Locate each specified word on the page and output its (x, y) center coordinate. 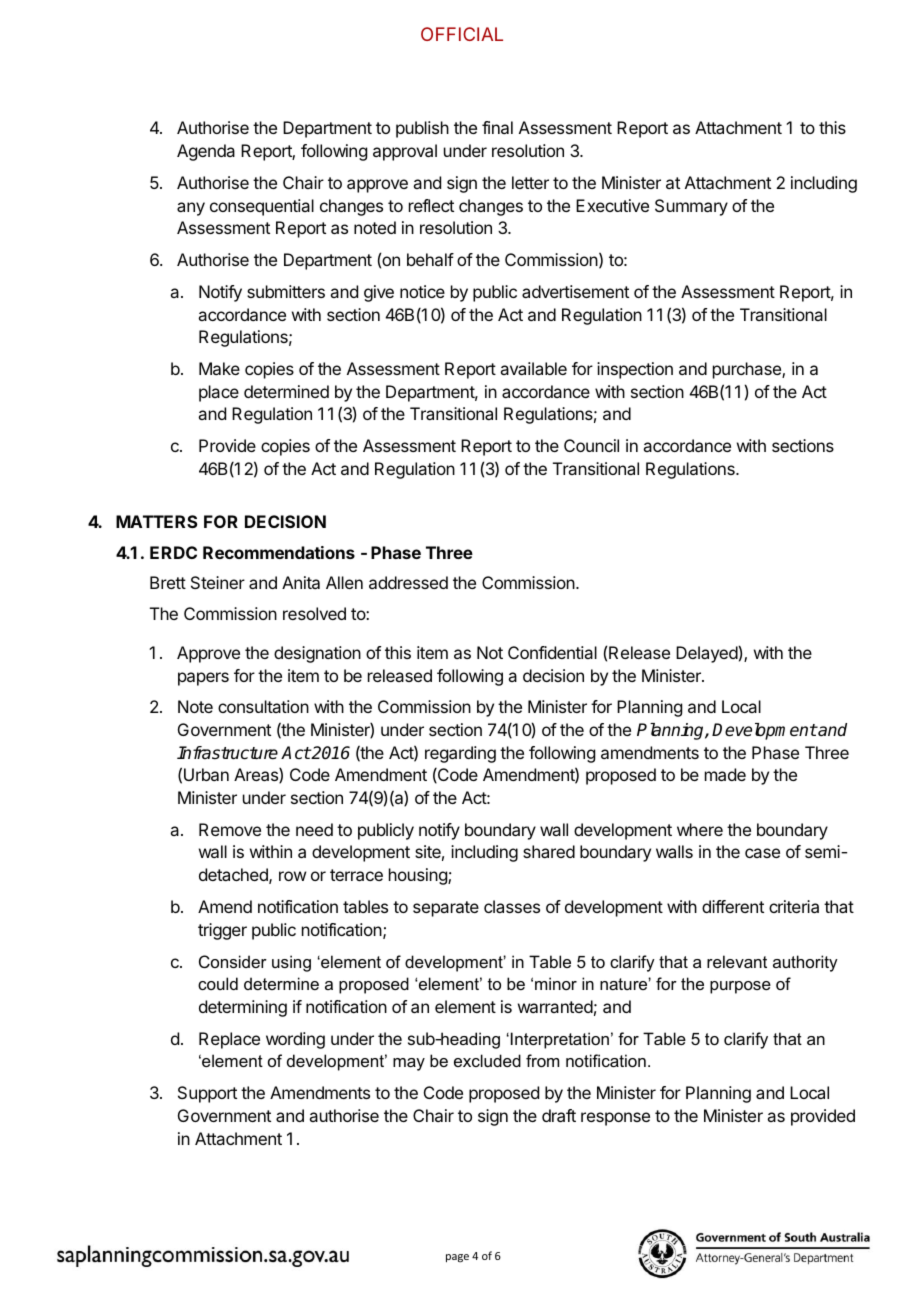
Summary (691, 207)
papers (203, 679)
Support (207, 1094)
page (457, 1258)
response (615, 1119)
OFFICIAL (462, 34)
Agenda (206, 152)
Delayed (707, 654)
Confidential (552, 652)
